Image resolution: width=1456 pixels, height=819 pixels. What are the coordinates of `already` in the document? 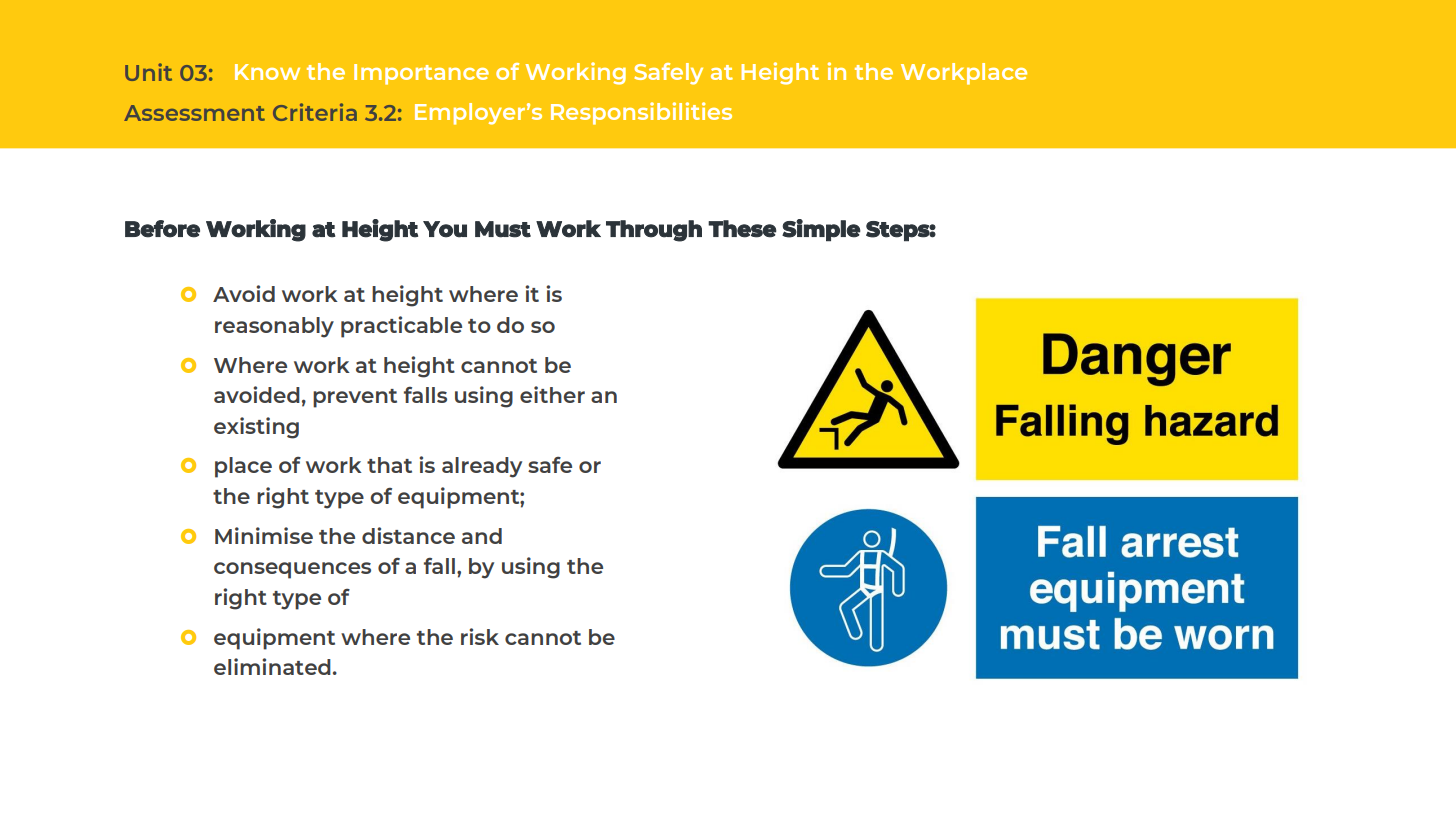 It's located at (482, 467).
